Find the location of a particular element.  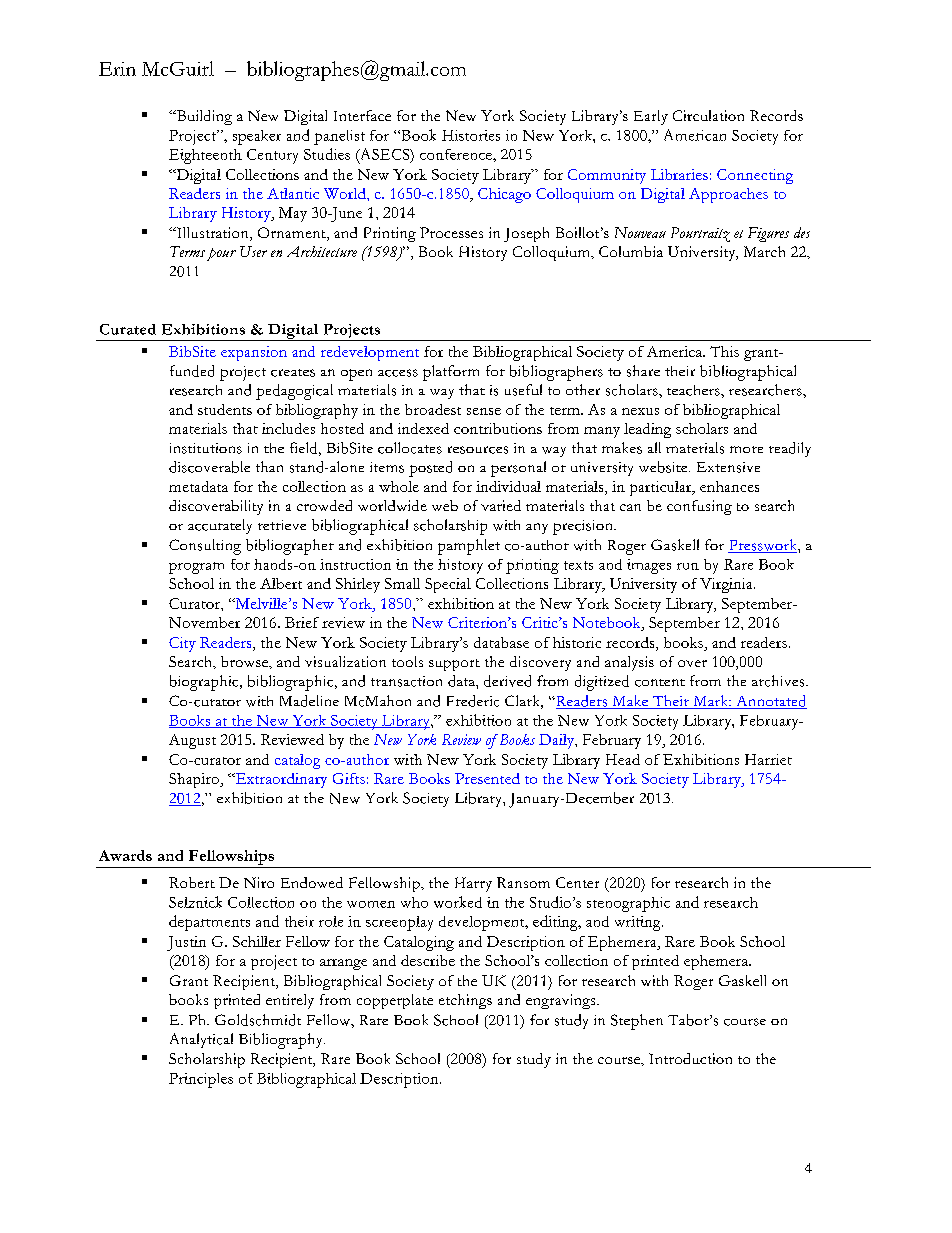

etchings is located at coordinates (465, 1001).
